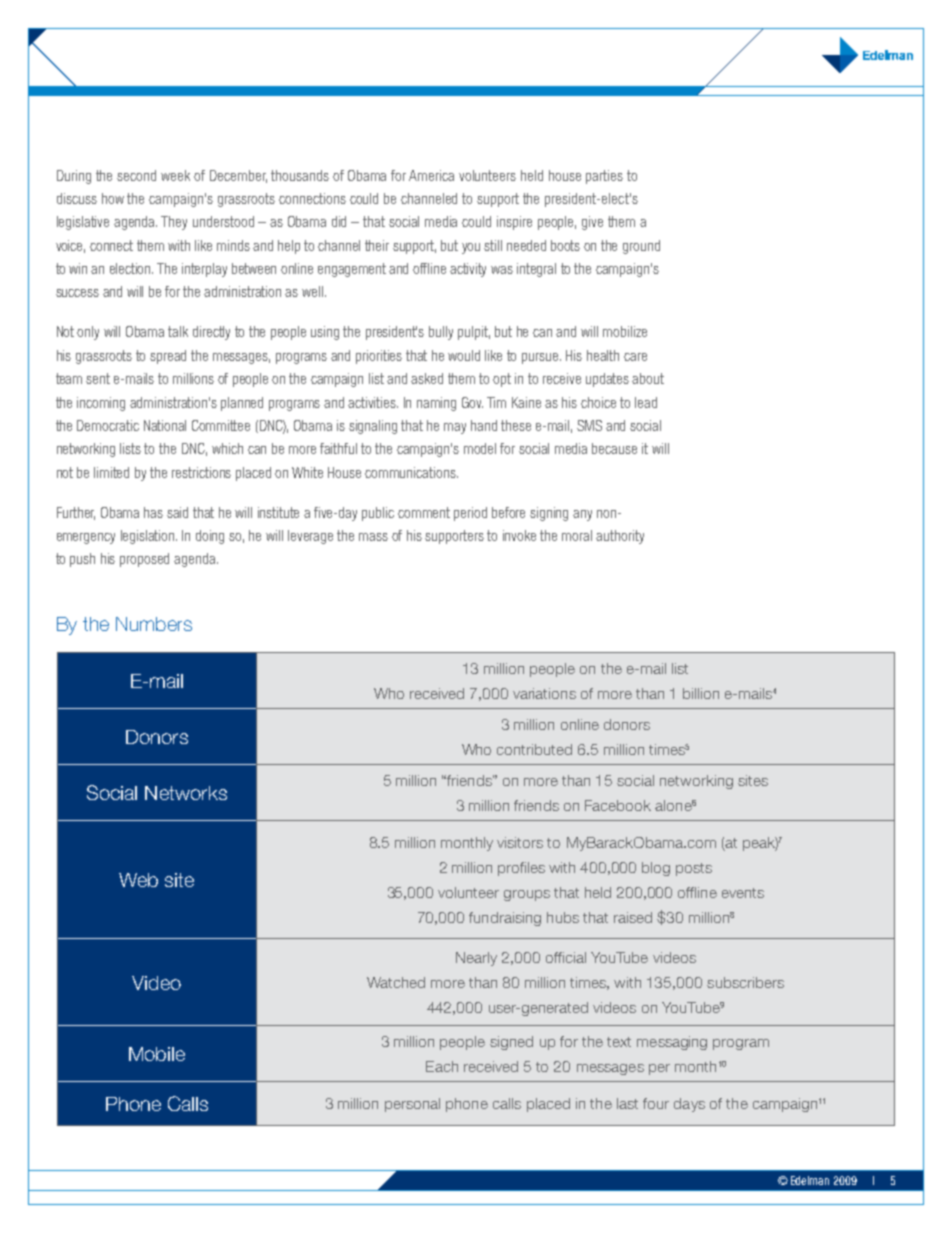  What do you see at coordinates (620, 537) in the screenshot?
I see `authority` at bounding box center [620, 537].
